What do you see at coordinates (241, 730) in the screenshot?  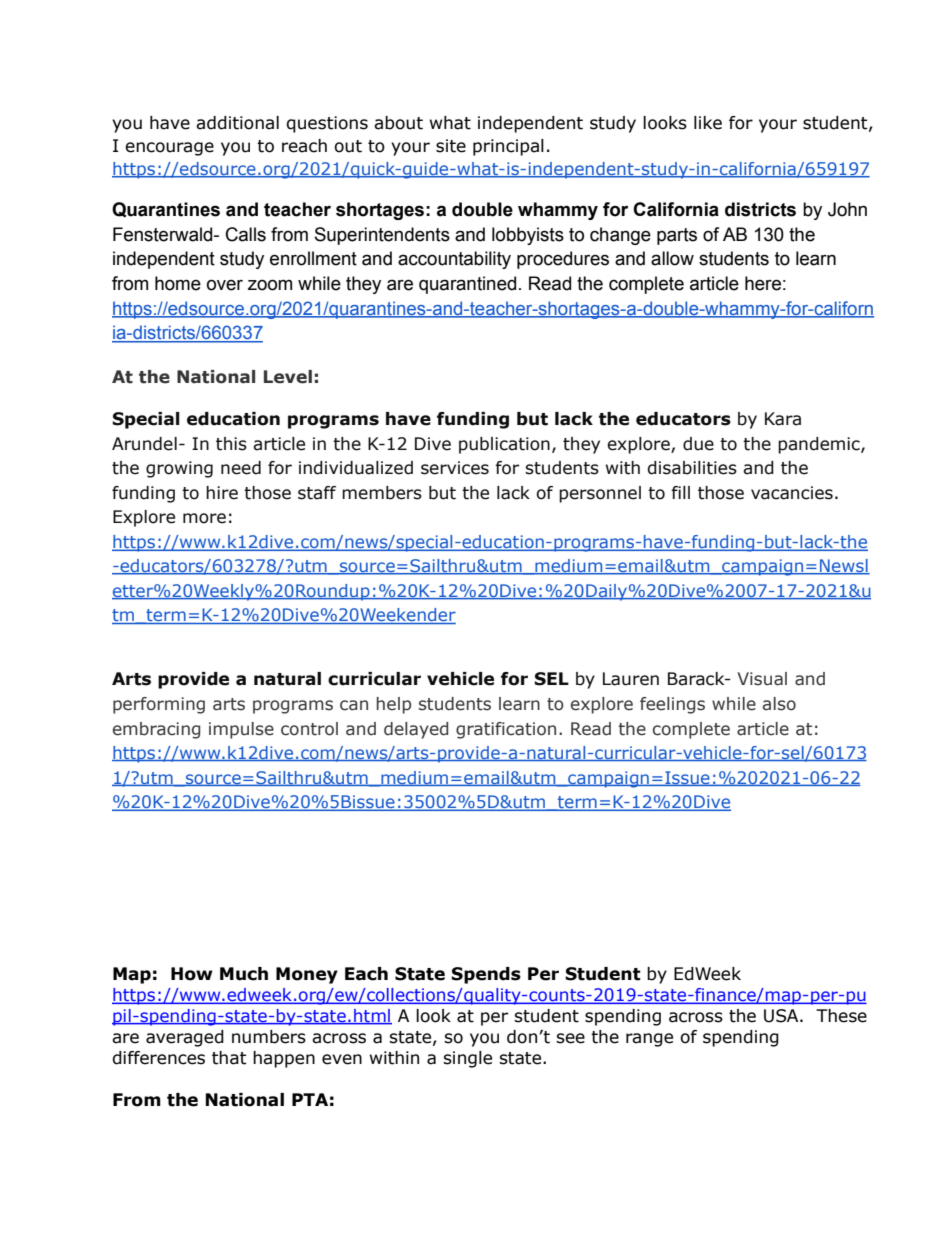 I see `impulse` at bounding box center [241, 730].
